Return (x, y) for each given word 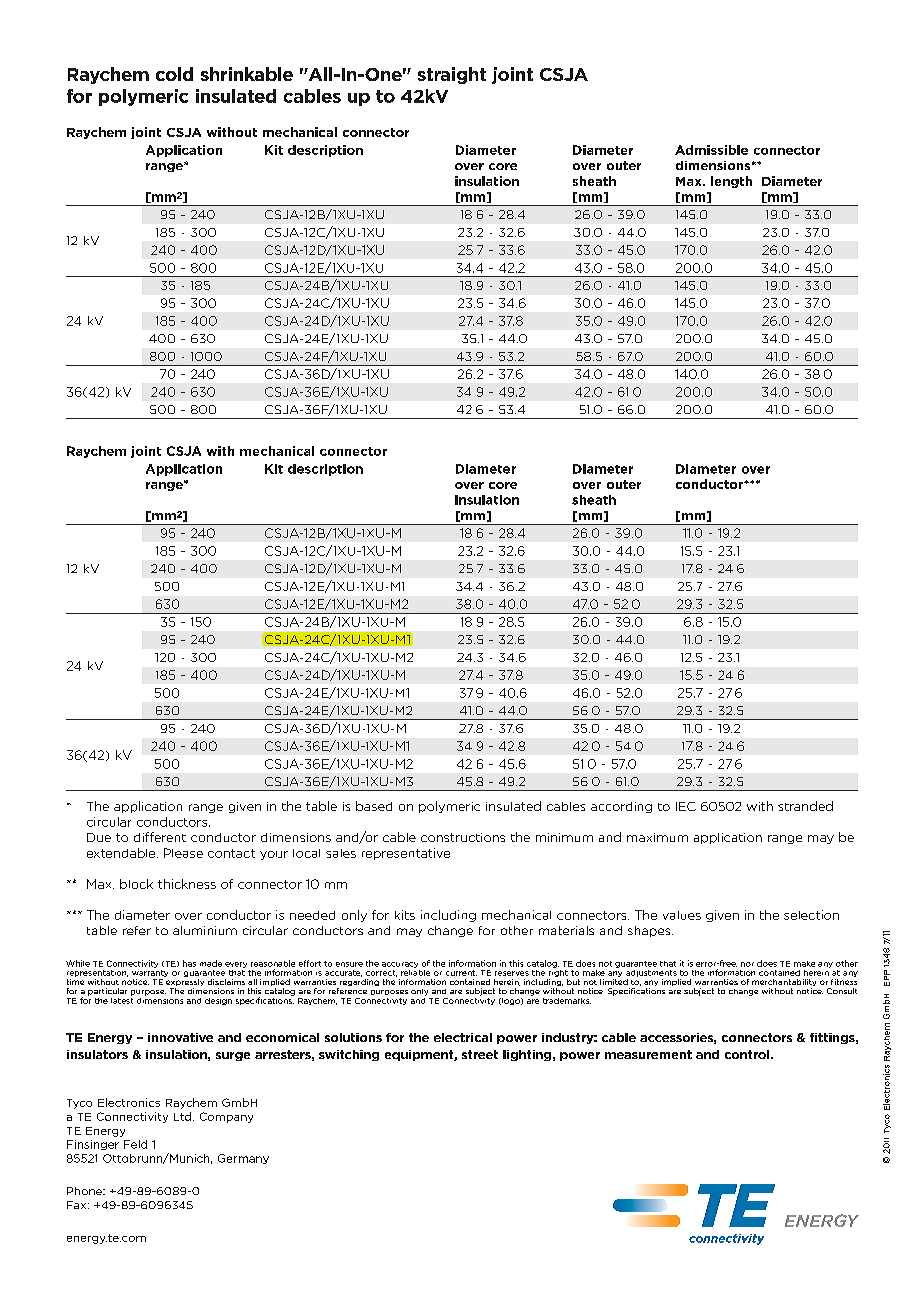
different (160, 837)
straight (452, 75)
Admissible (711, 150)
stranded (805, 806)
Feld (135, 1144)
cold (174, 74)
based (374, 806)
